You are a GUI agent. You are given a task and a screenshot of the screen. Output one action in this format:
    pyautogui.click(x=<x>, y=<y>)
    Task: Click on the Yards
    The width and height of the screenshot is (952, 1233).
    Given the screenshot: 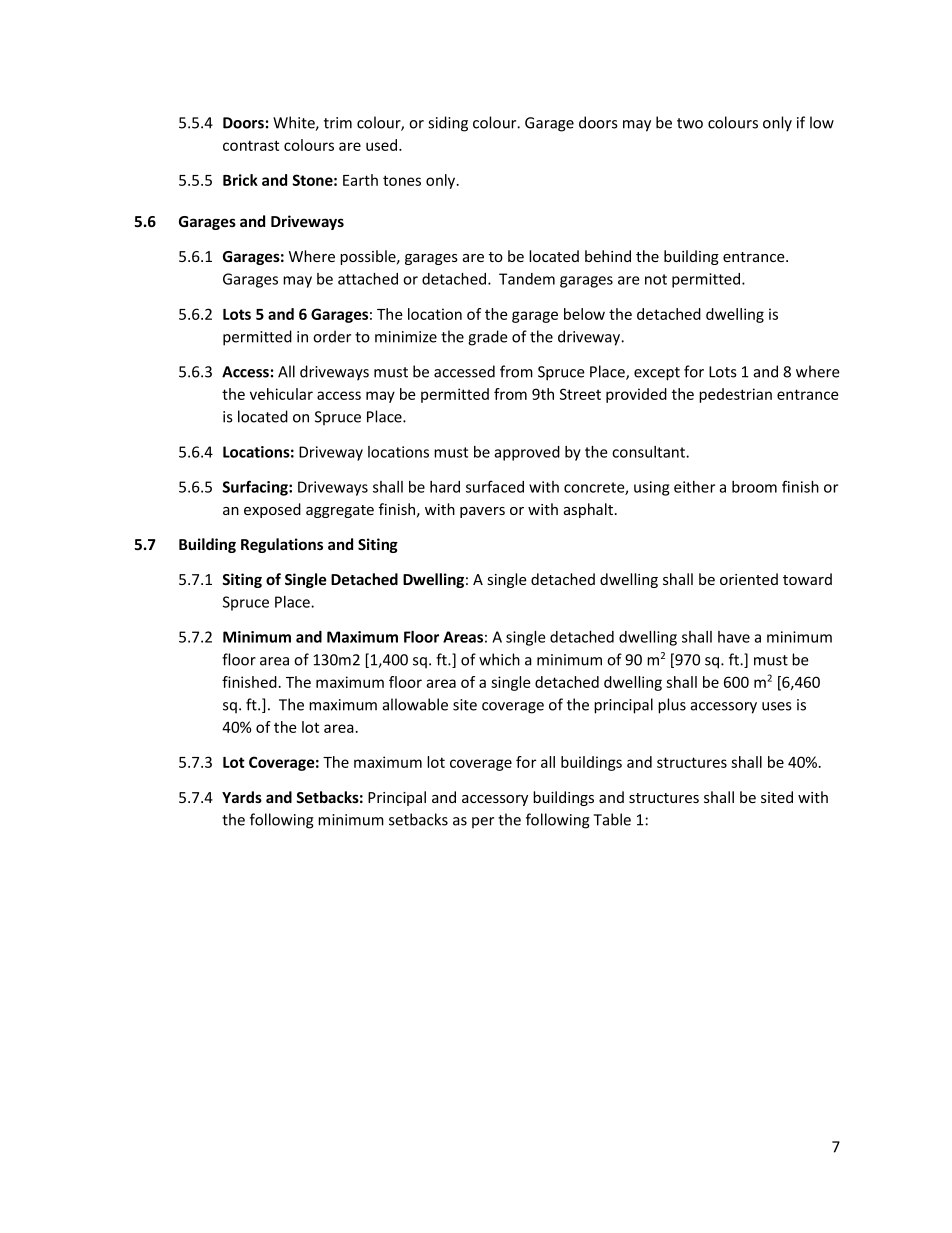 What is the action you would take?
    pyautogui.click(x=242, y=797)
